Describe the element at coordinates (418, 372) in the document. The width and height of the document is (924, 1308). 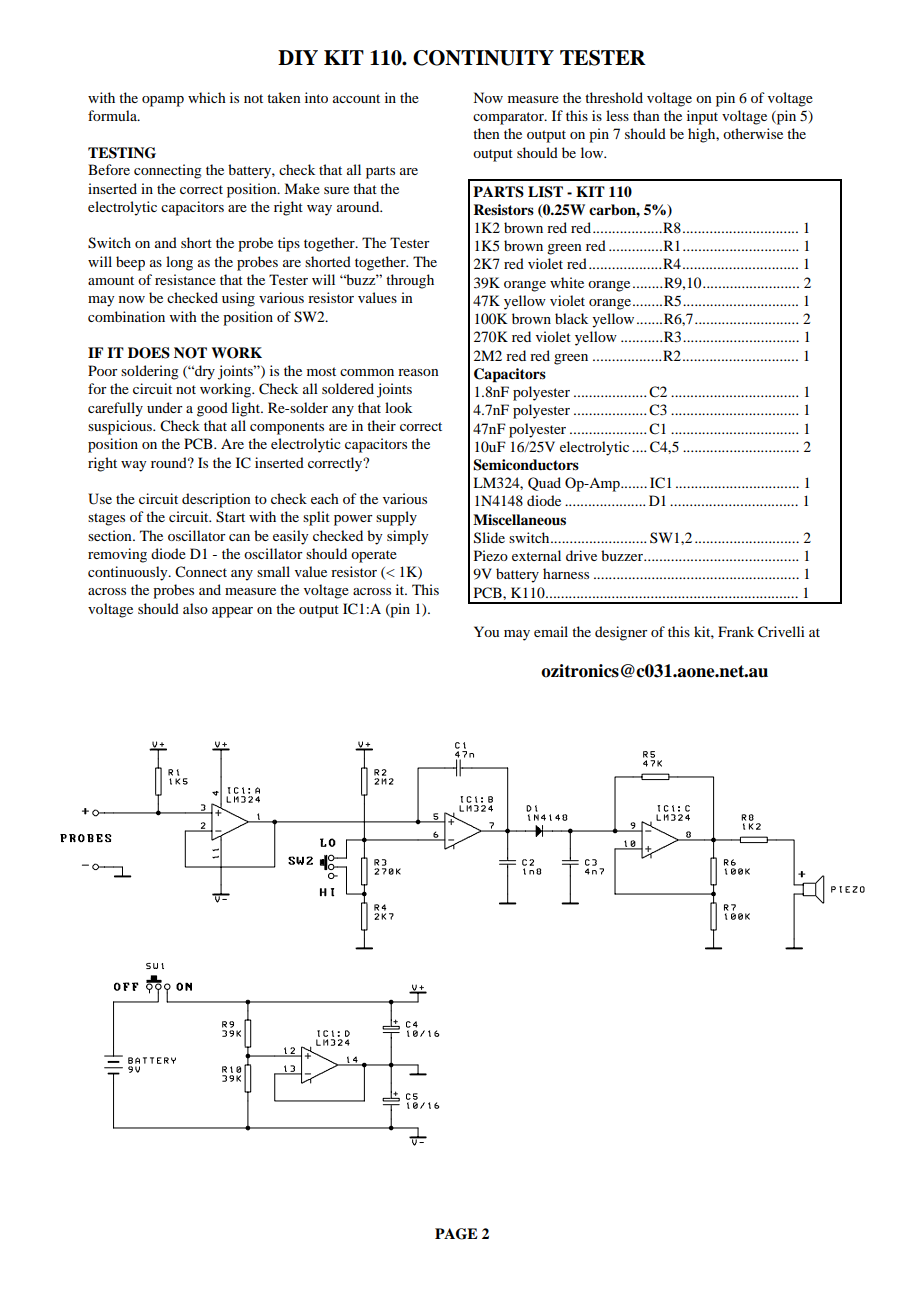
I see `reason` at that location.
